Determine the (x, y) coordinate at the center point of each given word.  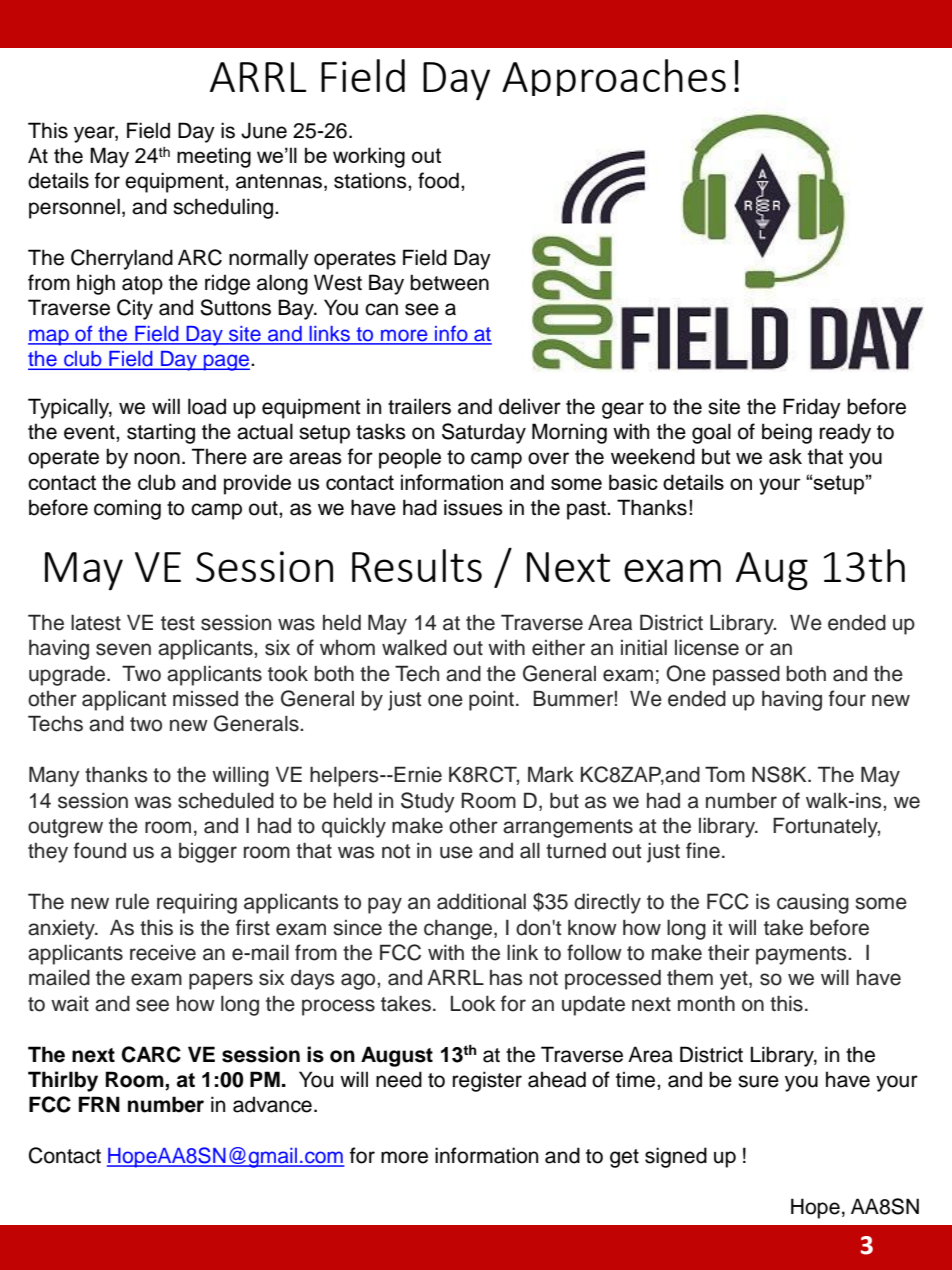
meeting (214, 157)
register (487, 1081)
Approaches (614, 77)
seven (123, 649)
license (707, 647)
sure (758, 1081)
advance (272, 1104)
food (438, 180)
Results (417, 565)
